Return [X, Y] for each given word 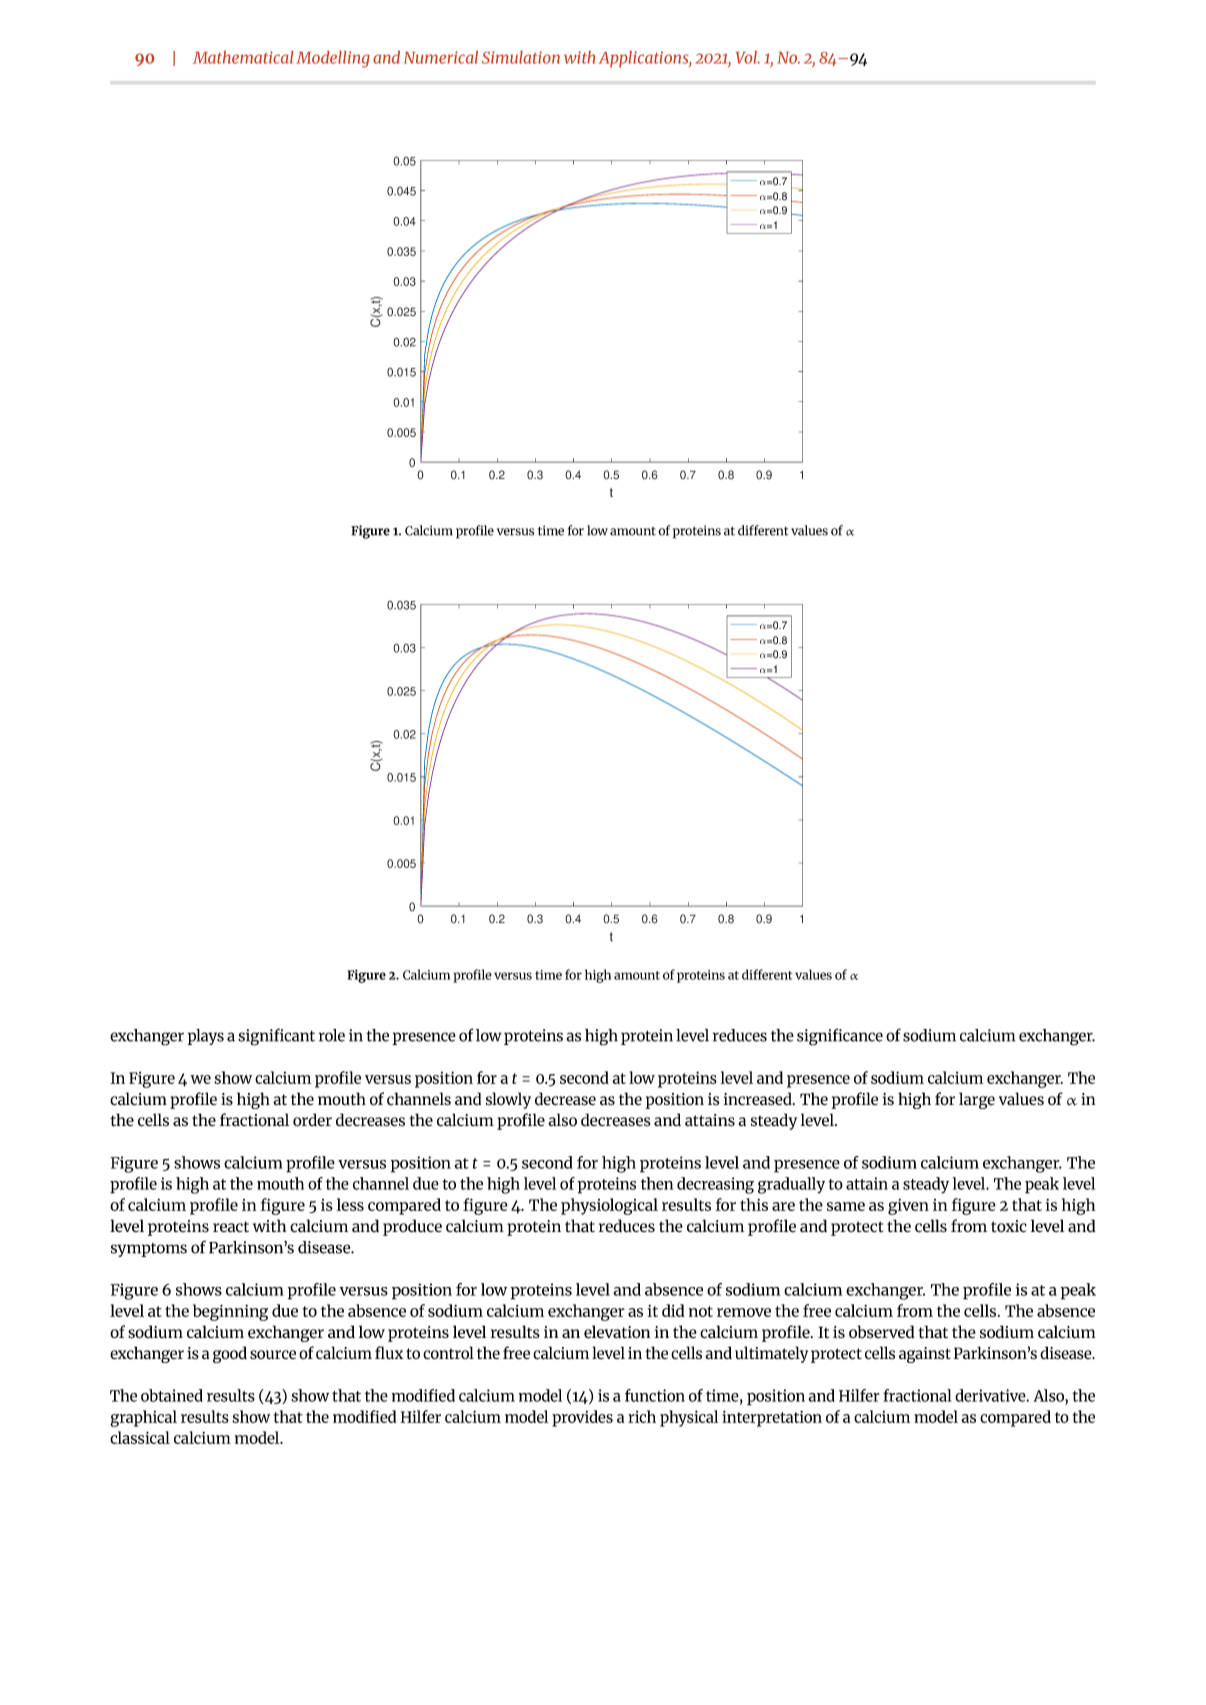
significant [276, 1037]
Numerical [441, 57]
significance [840, 1037]
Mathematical [243, 57]
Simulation [521, 57]
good [230, 1354]
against [925, 1355]
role [332, 1035]
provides [582, 1418]
